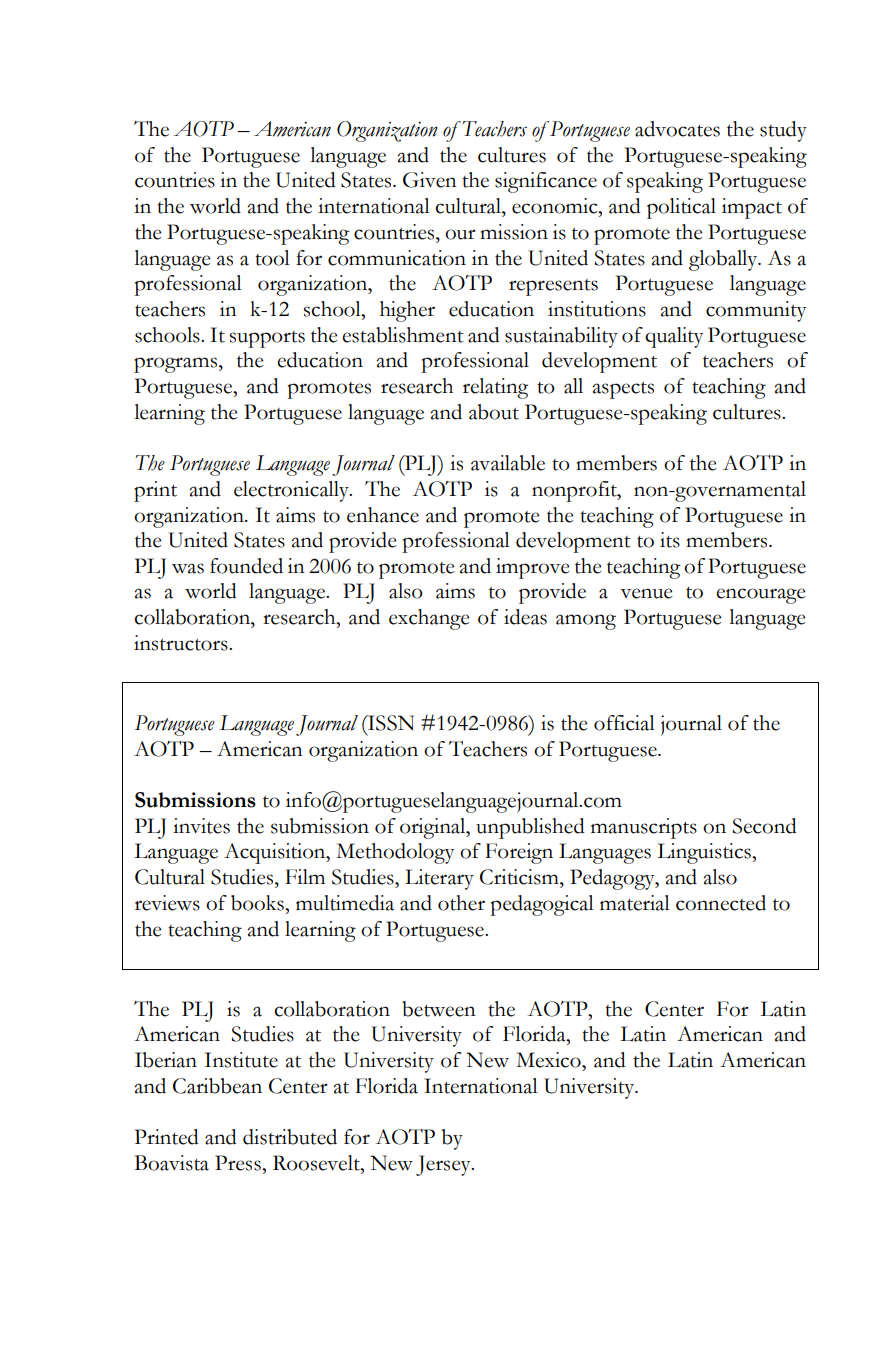 Image resolution: width=896 pixels, height=1345 pixels. What do you see at coordinates (677, 129) in the image?
I see `advocates` at bounding box center [677, 129].
